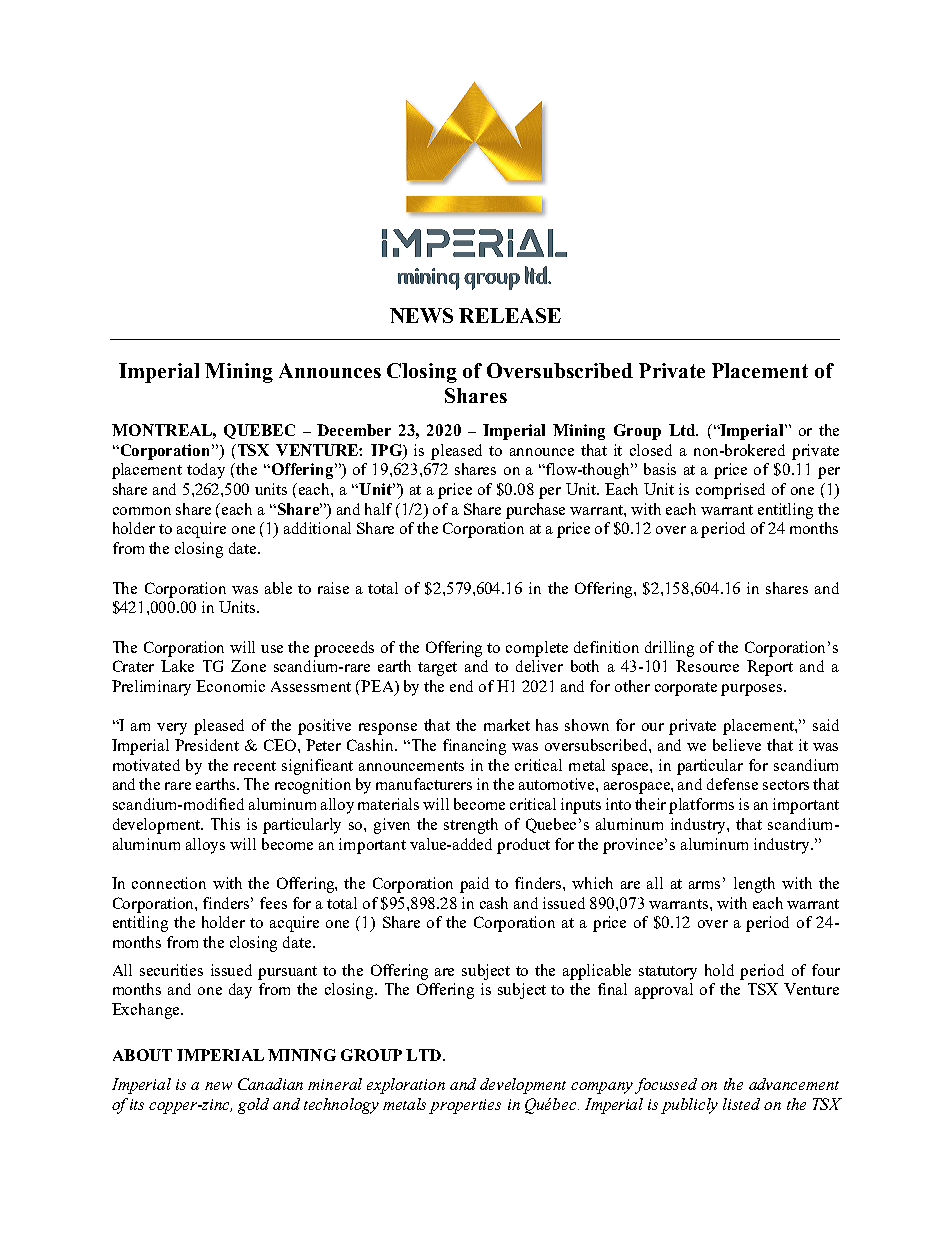  What do you see at coordinates (537, 649) in the image?
I see `complete` at bounding box center [537, 649].
